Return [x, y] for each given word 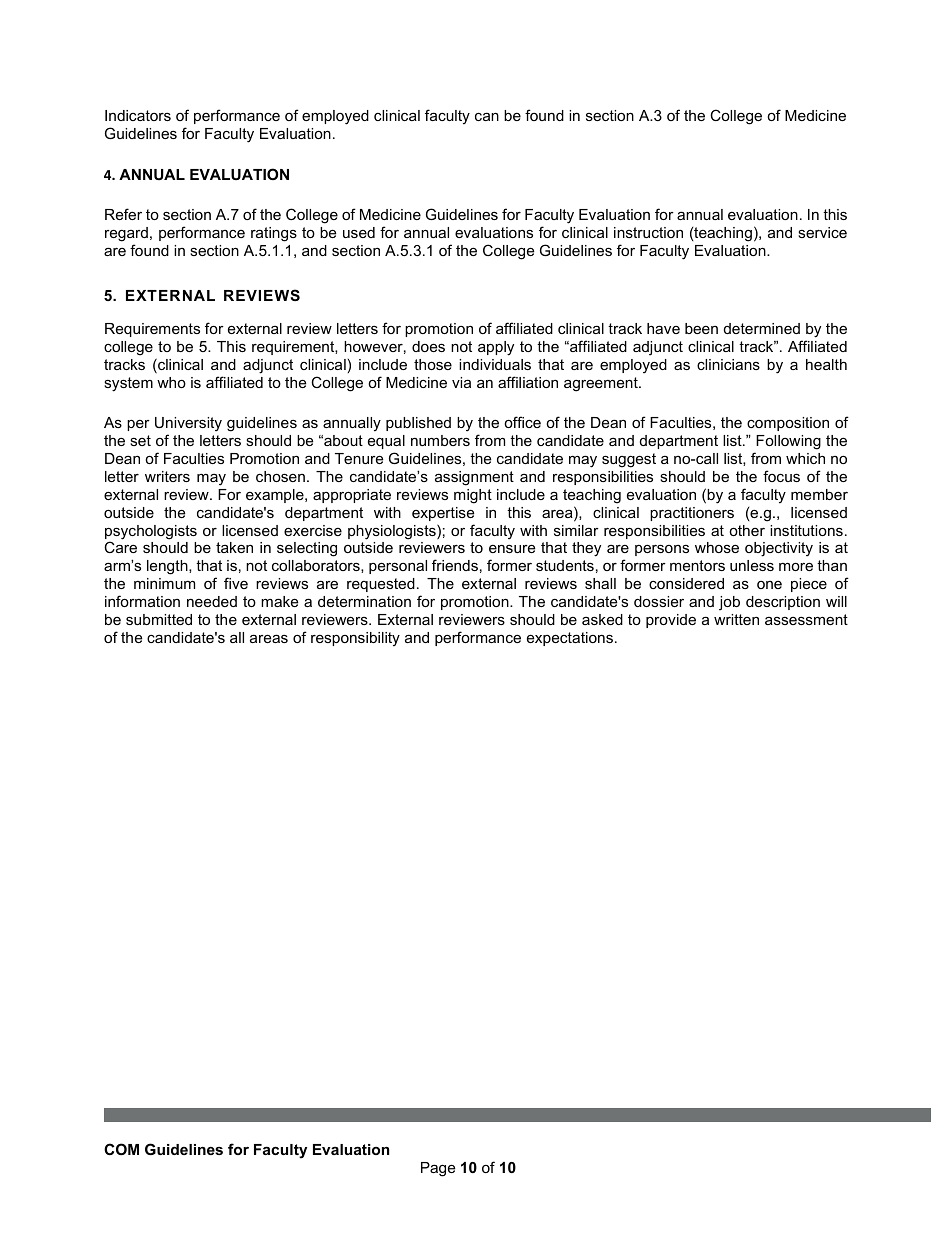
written [736, 619]
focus [781, 476]
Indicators [138, 115]
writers [167, 476]
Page [438, 1169]
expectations [570, 639]
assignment [474, 478]
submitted [159, 619]
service [822, 232]
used [359, 232]
